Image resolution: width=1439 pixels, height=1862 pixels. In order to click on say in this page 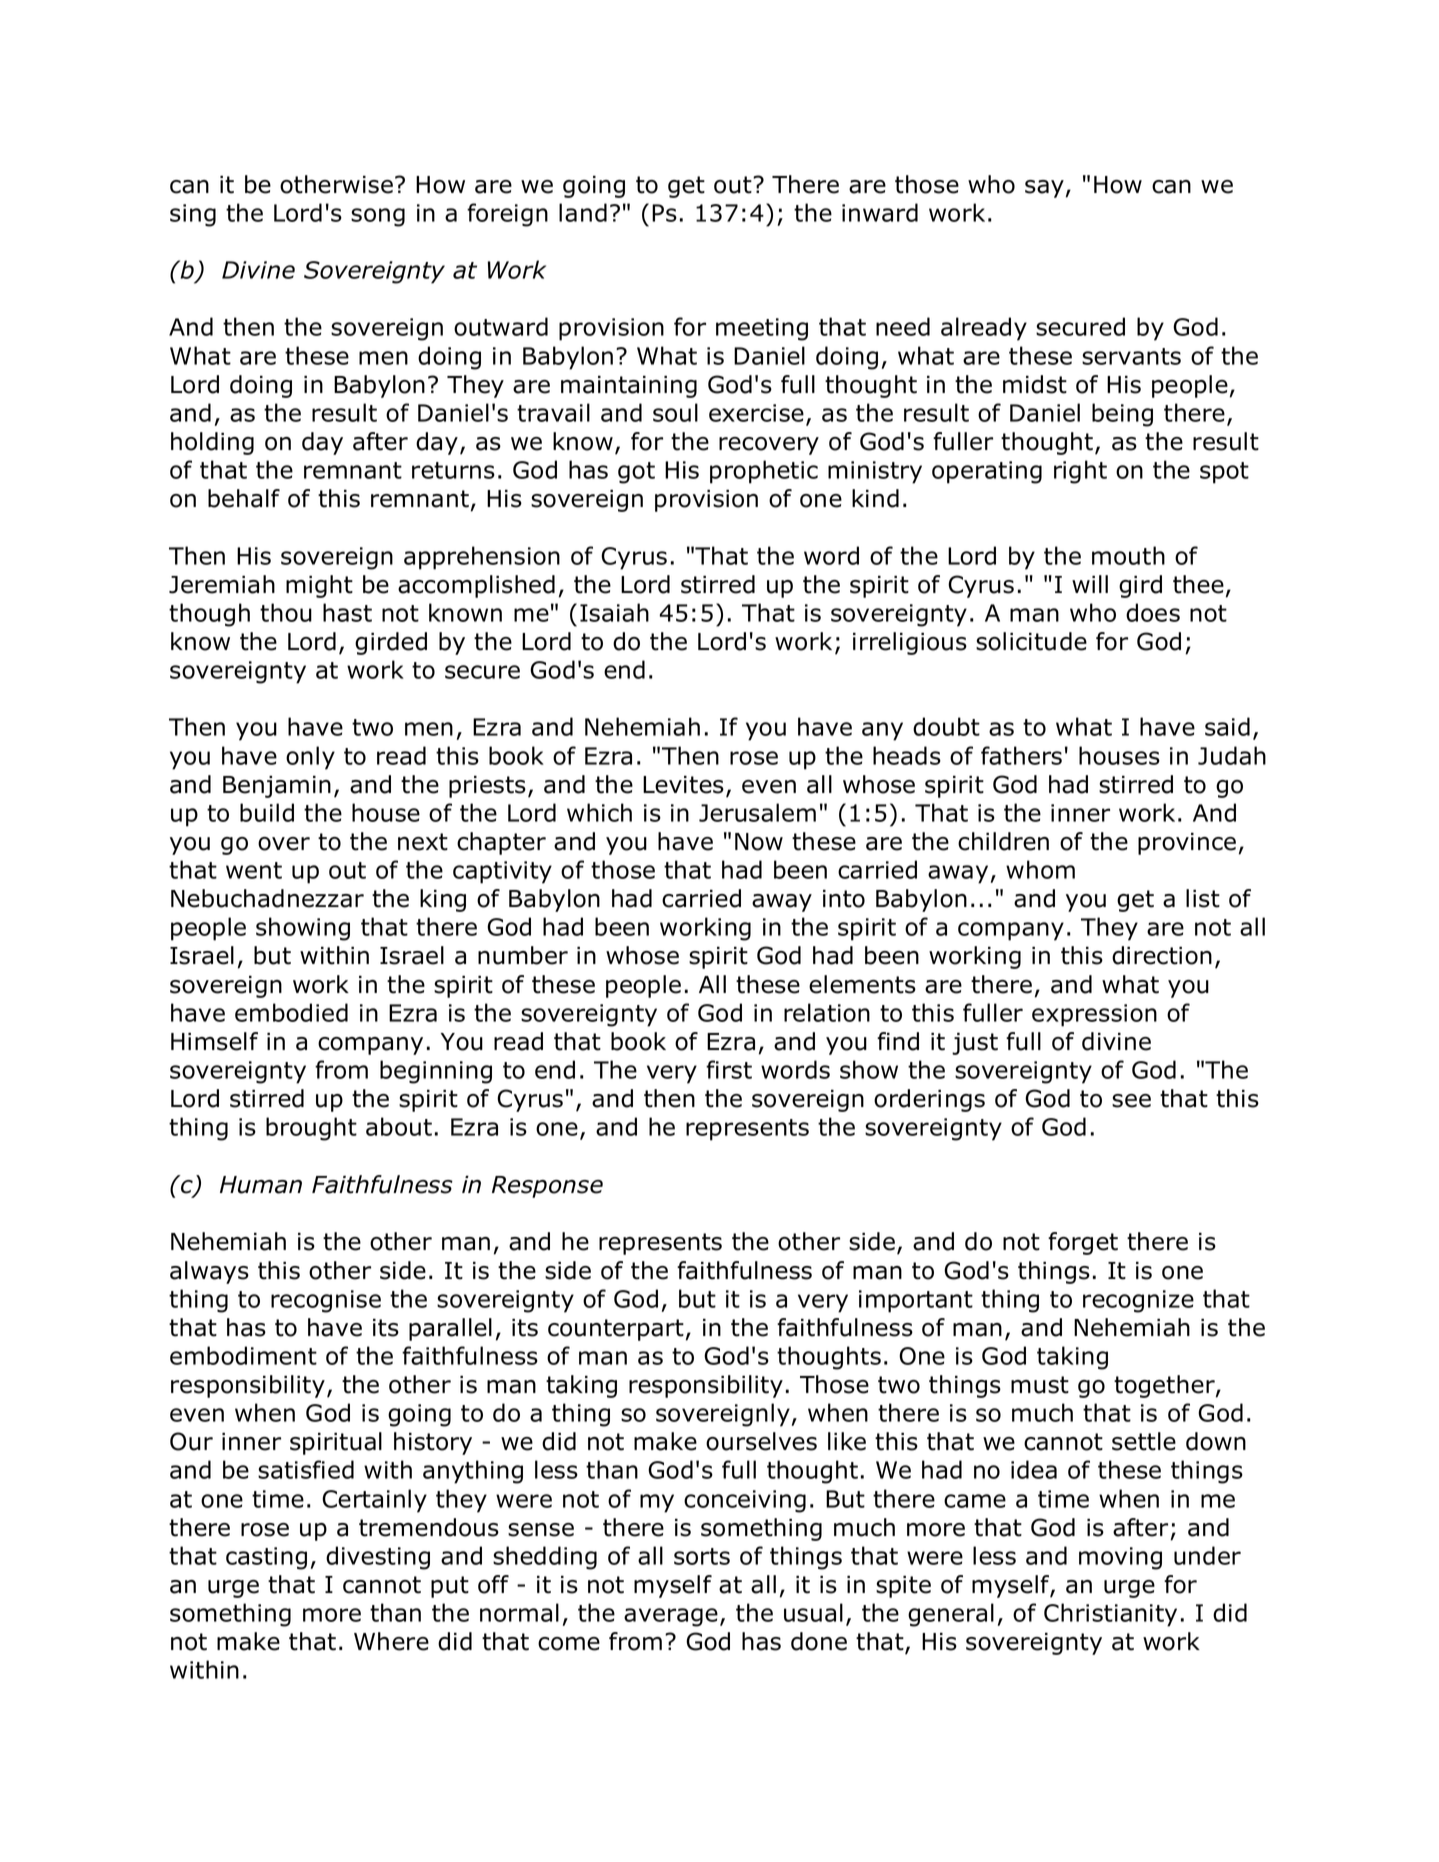, I will do `click(1044, 189)`.
